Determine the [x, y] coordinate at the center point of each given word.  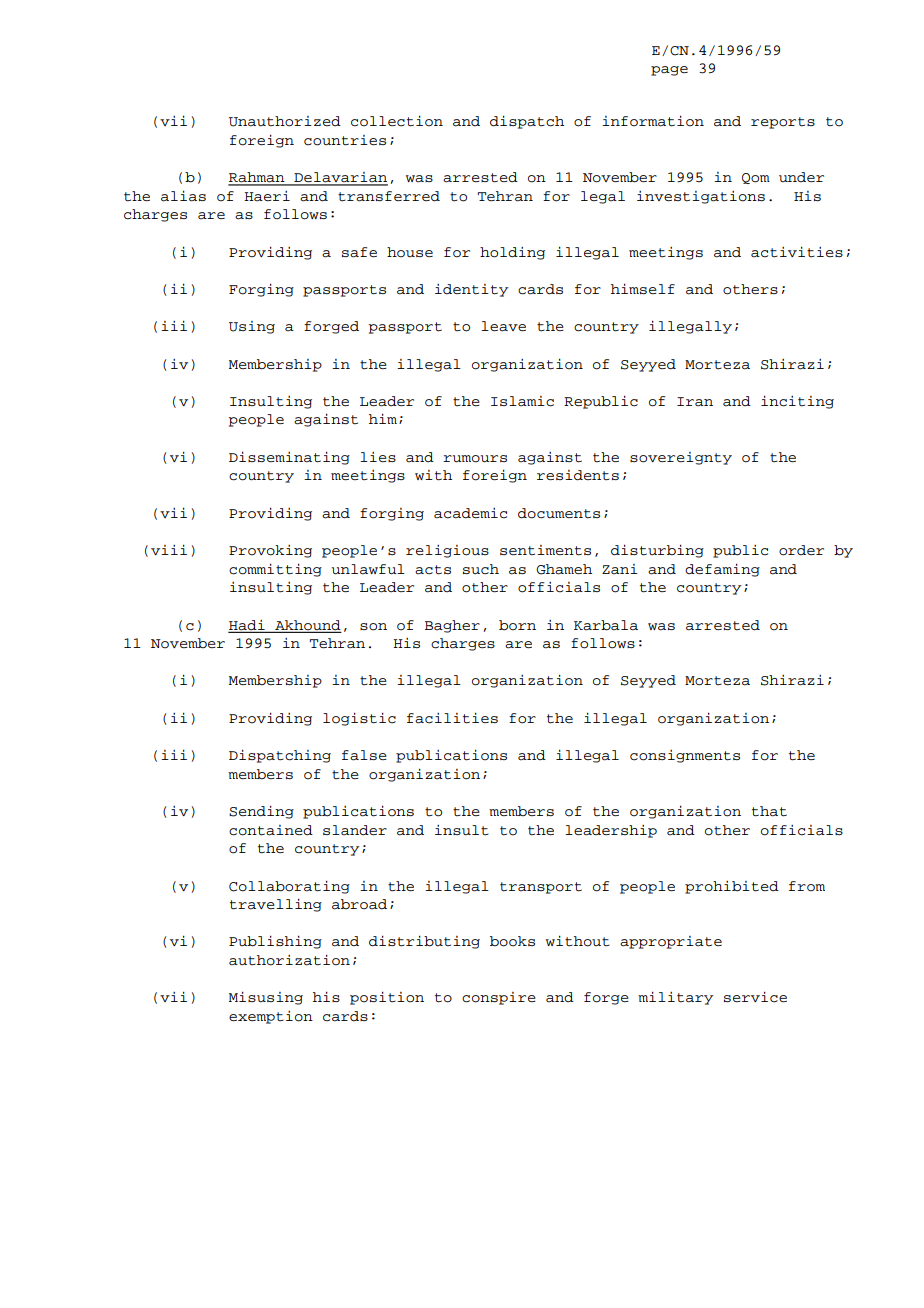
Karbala [606, 625]
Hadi [248, 626]
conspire [499, 998]
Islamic [522, 401]
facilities [452, 718]
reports [783, 123]
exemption [271, 1017]
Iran [695, 402]
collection [397, 121]
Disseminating [289, 458]
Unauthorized [285, 121]
